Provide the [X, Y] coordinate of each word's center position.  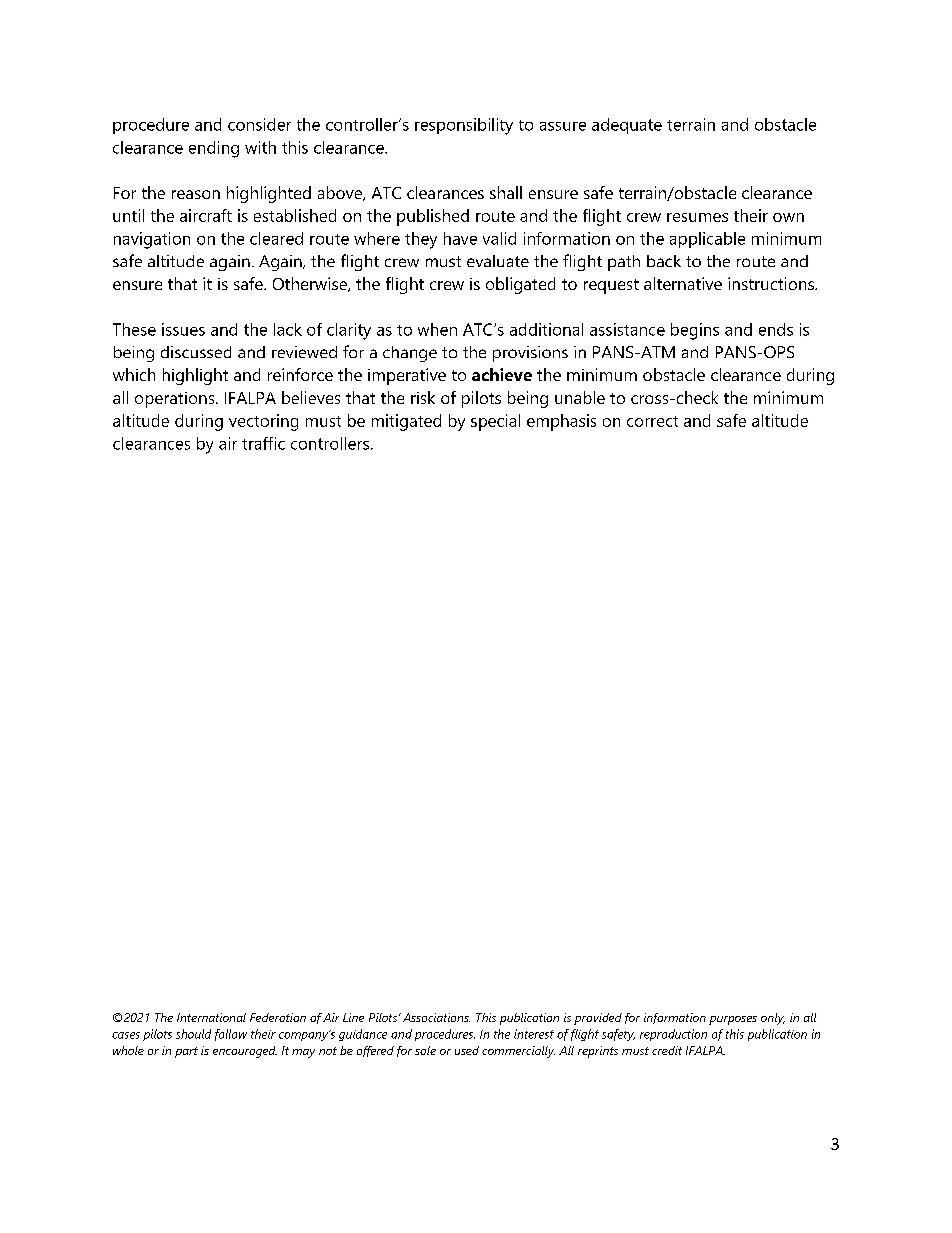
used [467, 1050]
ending [214, 149]
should [193, 1034]
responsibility [464, 126]
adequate [627, 126]
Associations [436, 1017]
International [211, 1017]
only [773, 1019]
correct [652, 421]
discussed [196, 352]
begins [695, 331]
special [495, 422]
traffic [263, 443]
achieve [502, 374]
